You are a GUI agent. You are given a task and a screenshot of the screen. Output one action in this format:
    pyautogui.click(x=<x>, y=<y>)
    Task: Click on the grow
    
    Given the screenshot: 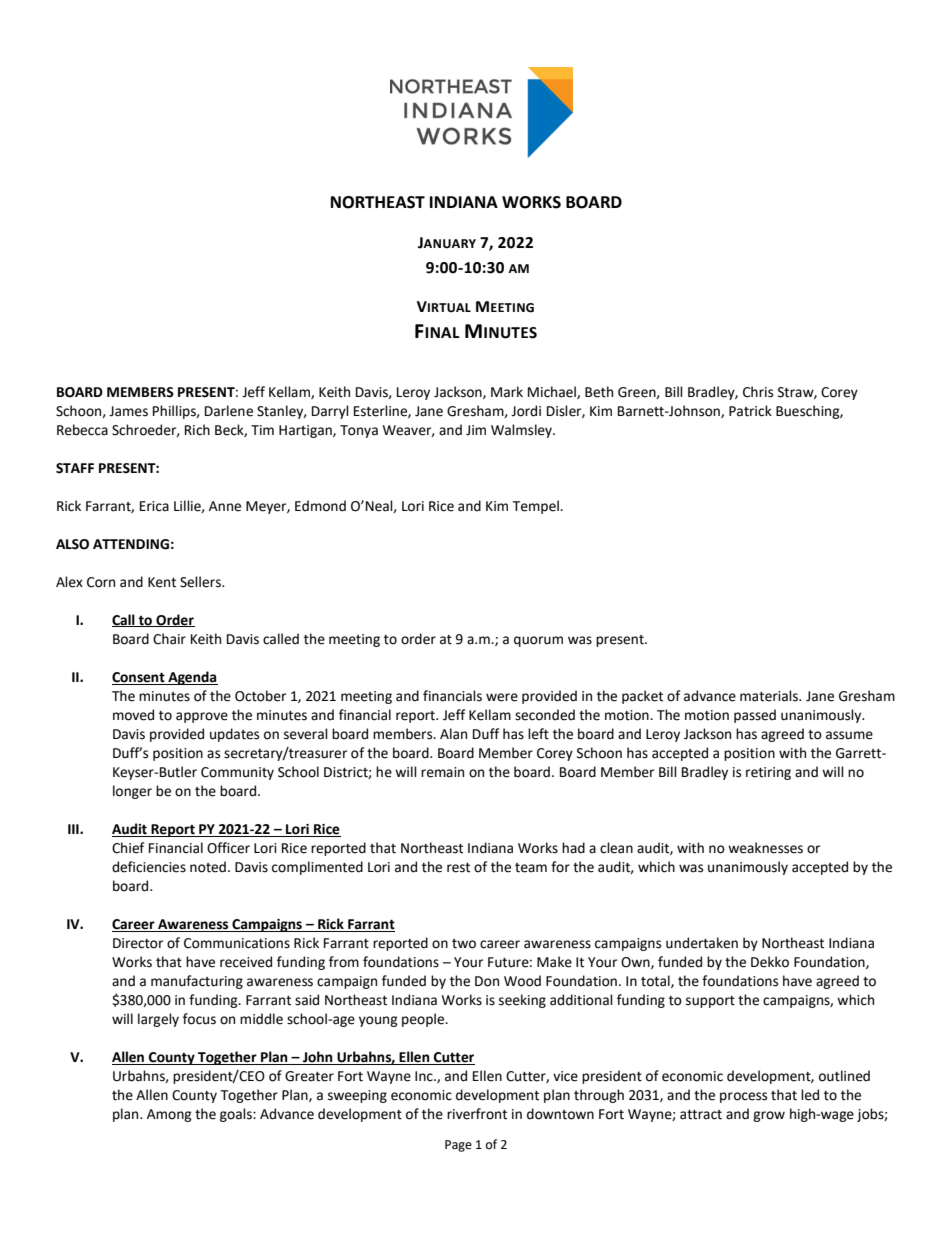 What is the action you would take?
    pyautogui.click(x=769, y=1116)
